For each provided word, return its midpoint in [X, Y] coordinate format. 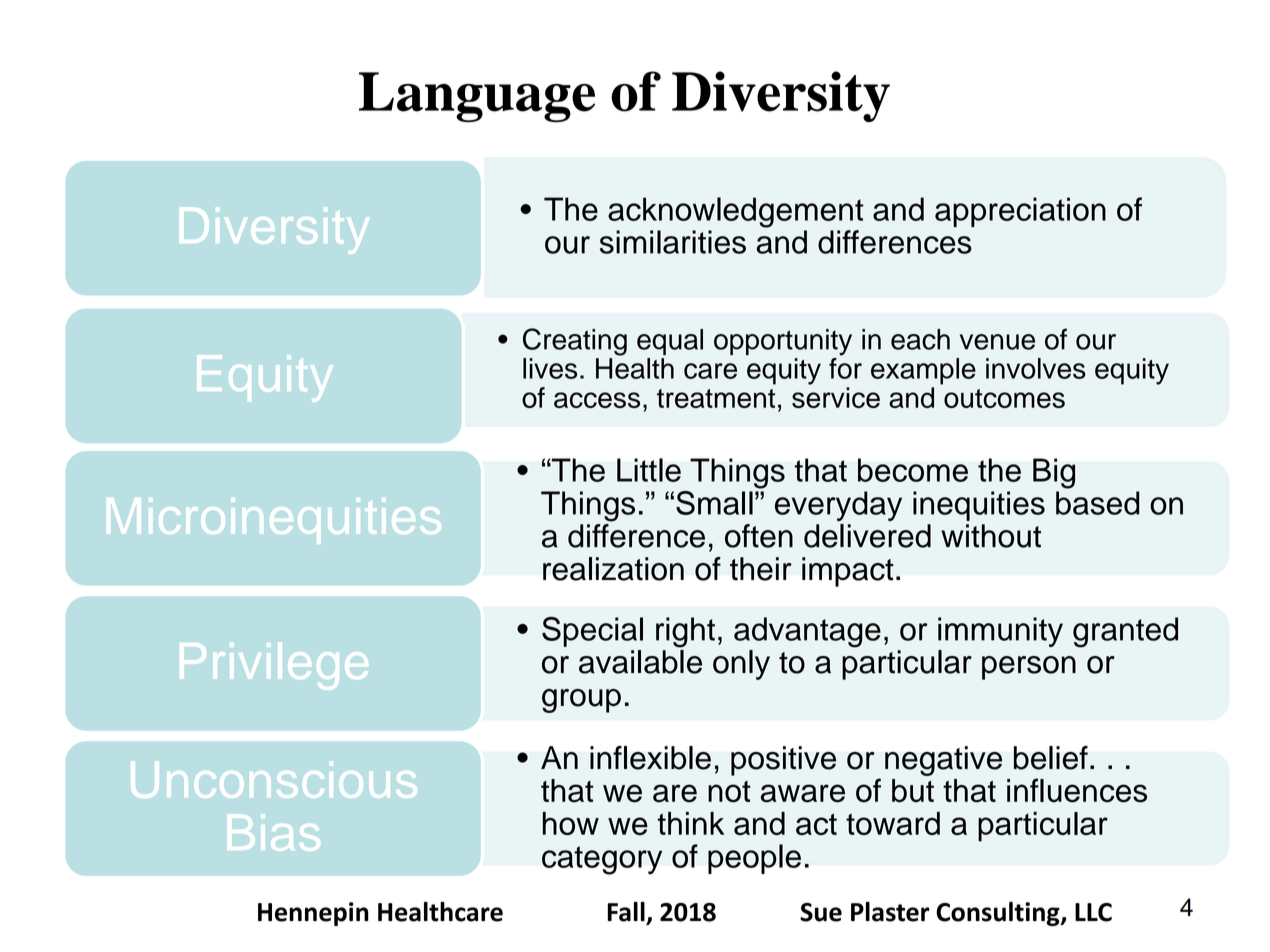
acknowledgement [735, 212]
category [602, 860]
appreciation [1020, 212]
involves [1036, 368]
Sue [821, 912]
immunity [1000, 632]
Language [477, 97]
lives [550, 368]
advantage [807, 632]
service [836, 397]
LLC [1093, 912]
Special [592, 632]
